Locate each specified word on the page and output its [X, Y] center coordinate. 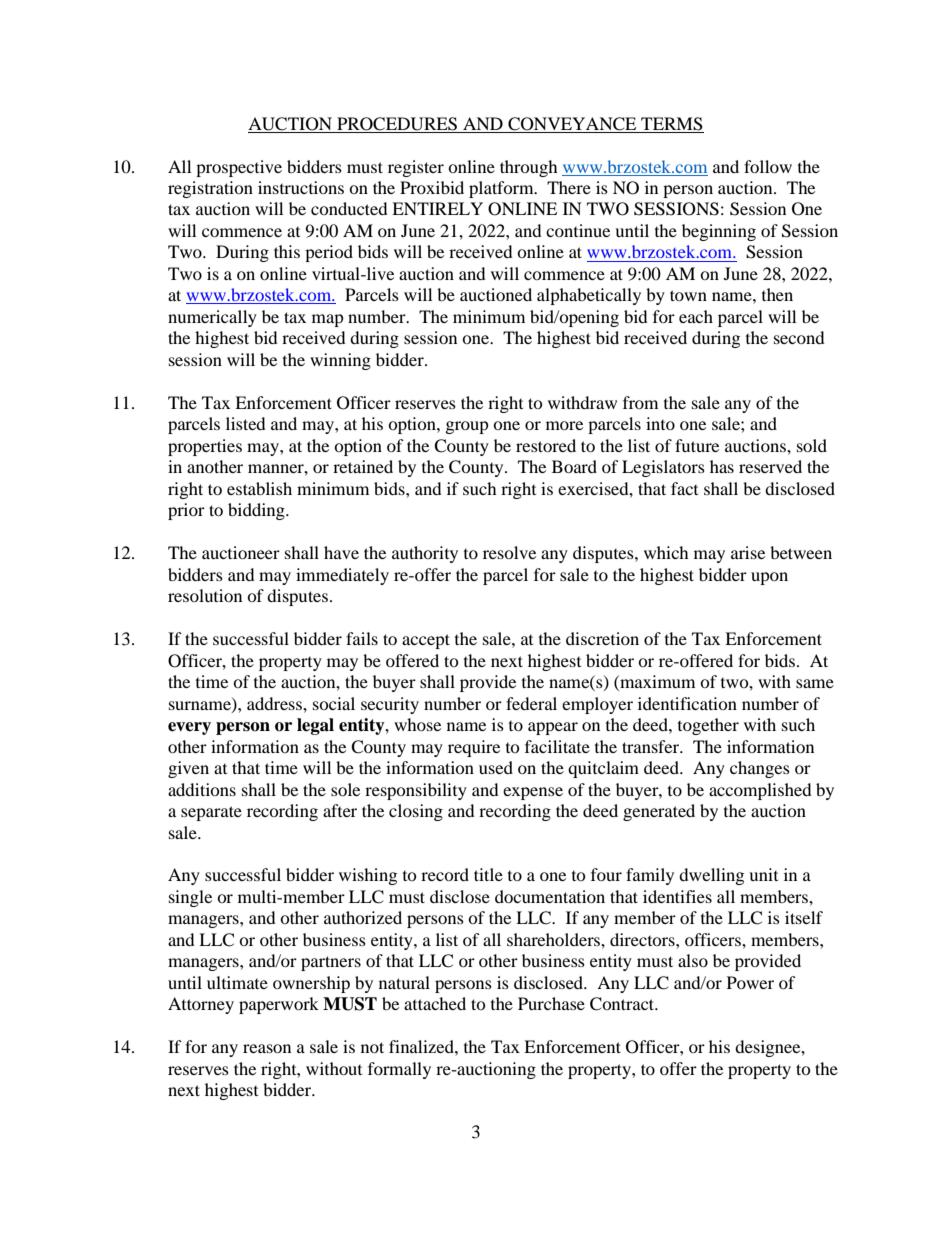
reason [267, 1048]
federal [531, 703]
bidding [257, 511]
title [488, 874]
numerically [212, 318]
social [334, 703]
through [529, 168]
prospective [239, 168]
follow [768, 166]
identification [687, 703]
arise [748, 552]
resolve [509, 552]
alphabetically [589, 296]
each [696, 316]
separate [211, 813]
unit [763, 874]
